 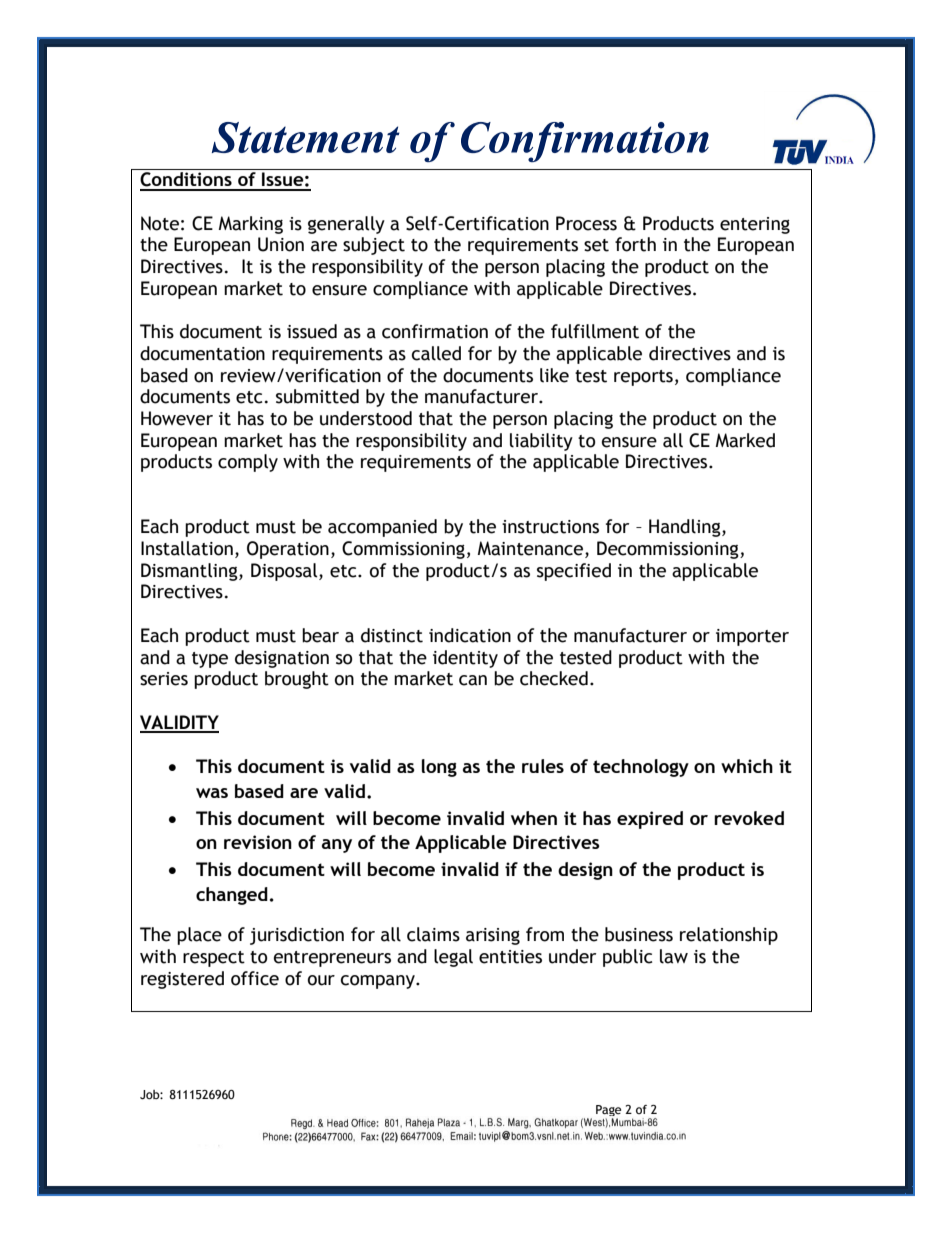 What do you see at coordinates (210, 660) in the screenshot?
I see `type` at bounding box center [210, 660].
